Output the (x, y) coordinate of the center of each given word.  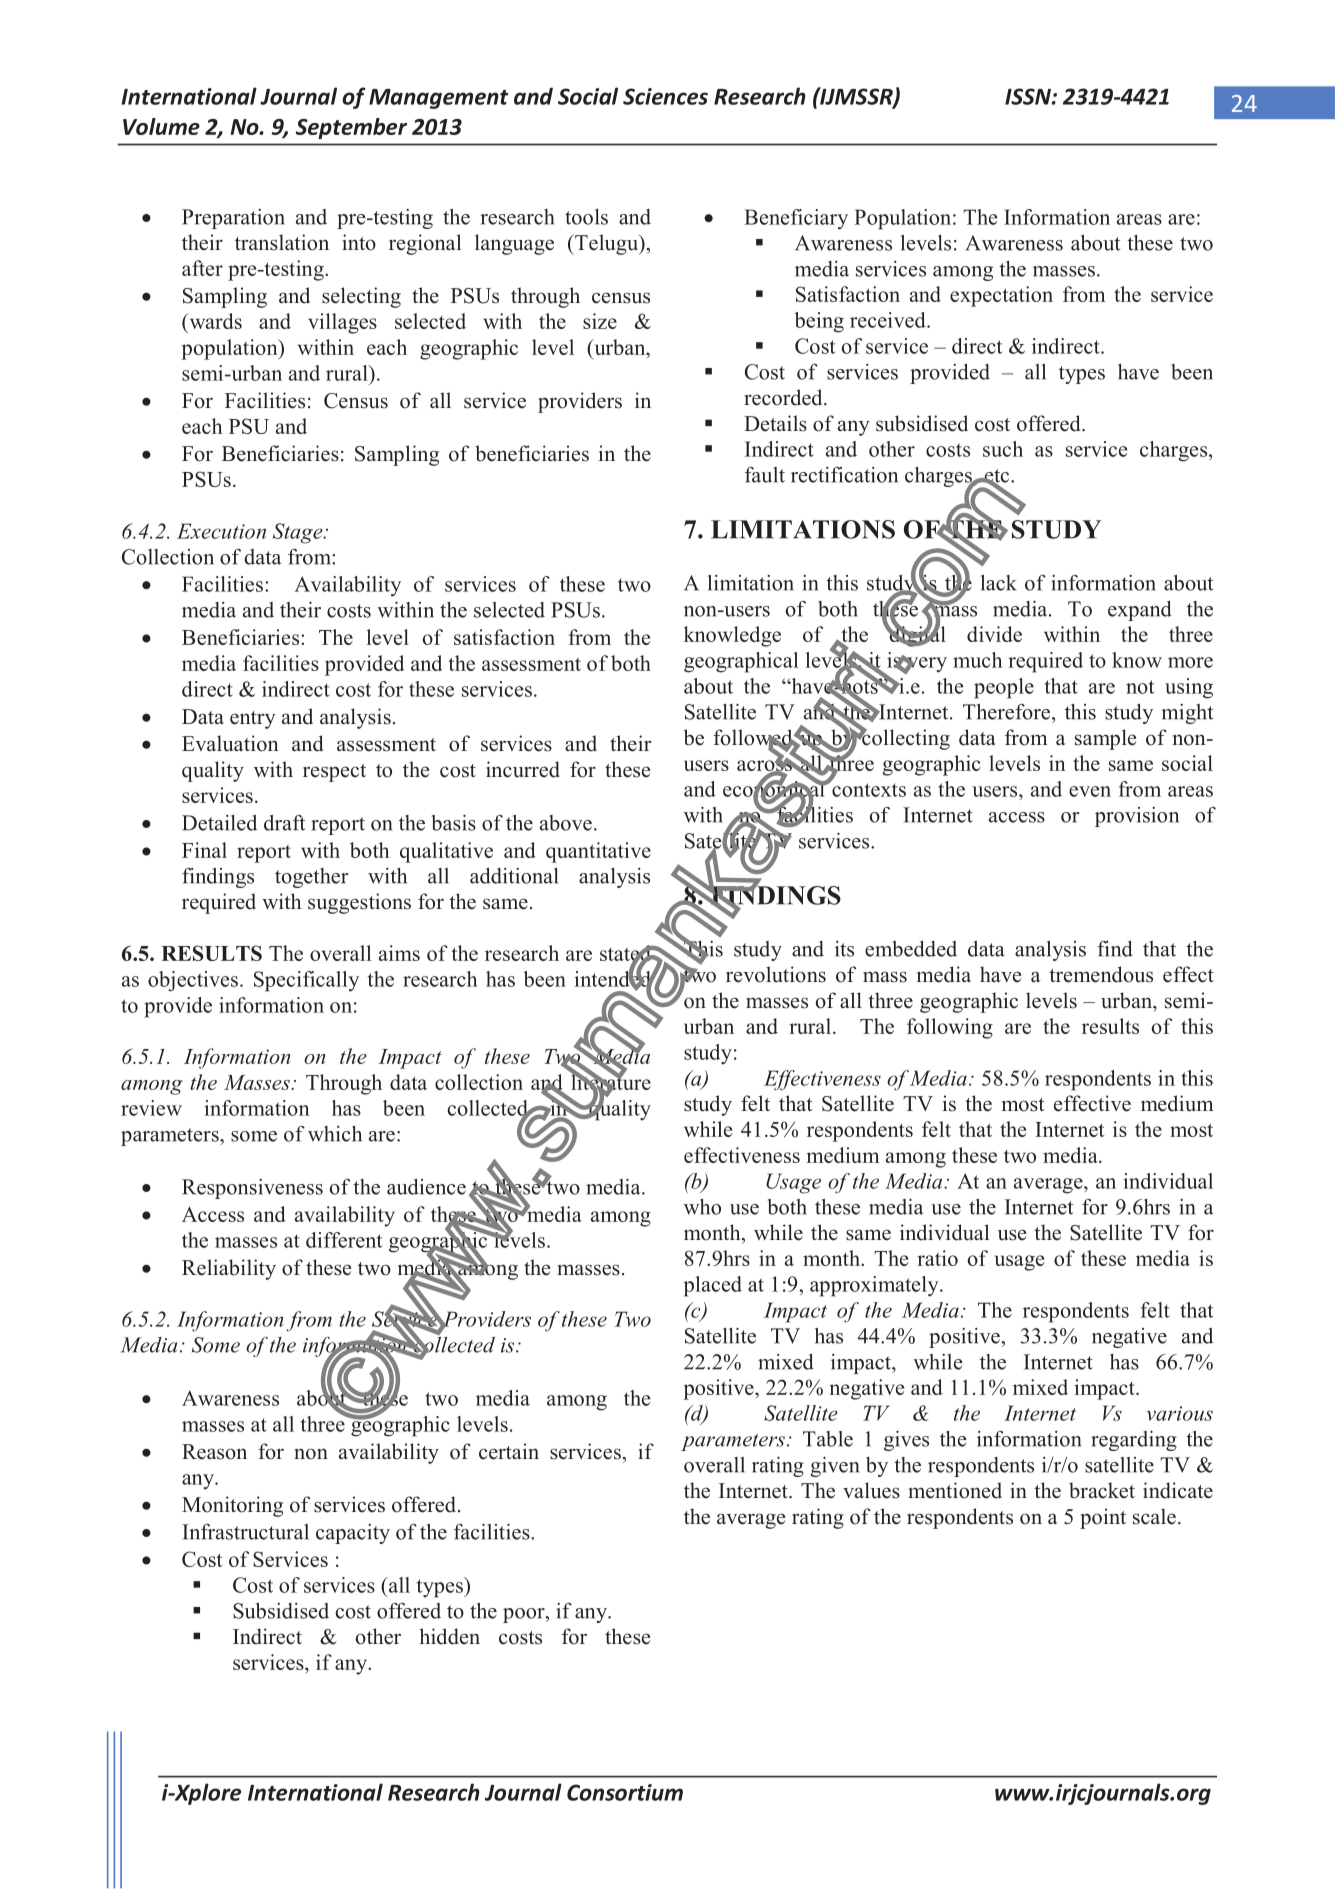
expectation (1001, 296)
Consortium (625, 1792)
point (1103, 1518)
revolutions (776, 974)
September (351, 128)
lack (999, 583)
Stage (299, 533)
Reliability (229, 1269)
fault (765, 475)
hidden (449, 1636)
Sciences (665, 96)
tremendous (1101, 974)
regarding (1134, 1441)
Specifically (306, 981)
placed (713, 1286)
